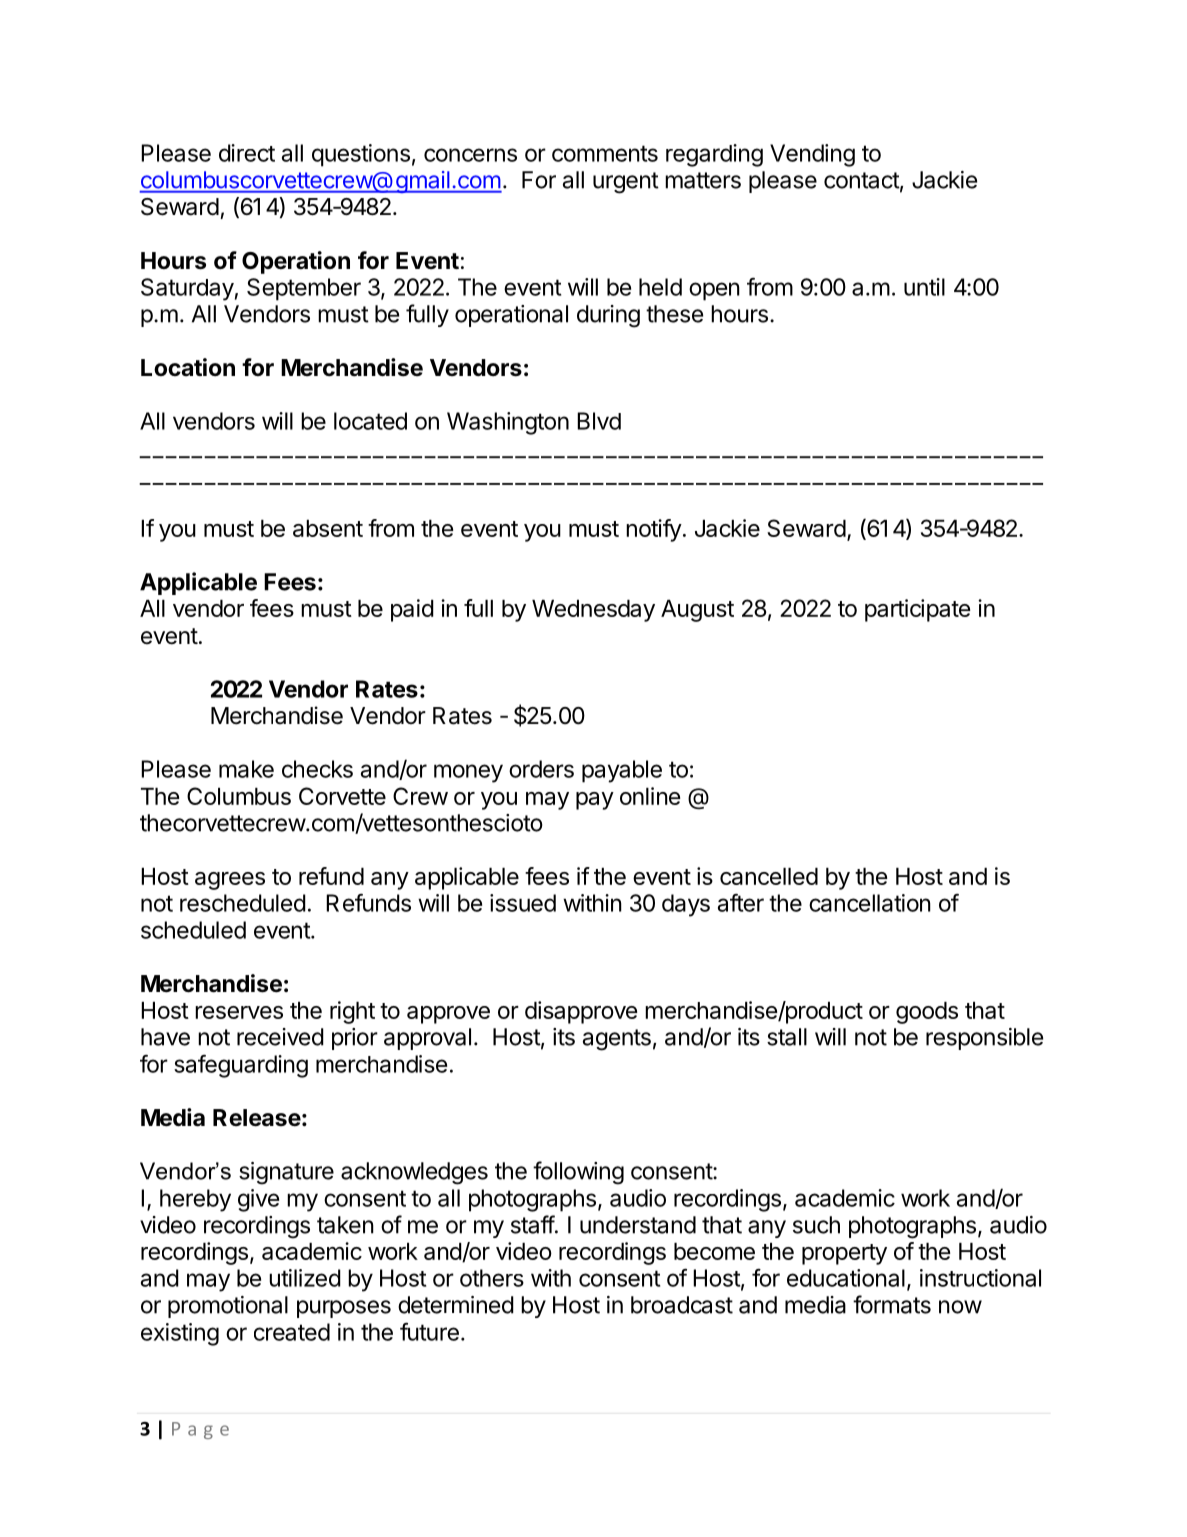  What do you see at coordinates (328, 528) in the image?
I see `absent` at bounding box center [328, 528].
